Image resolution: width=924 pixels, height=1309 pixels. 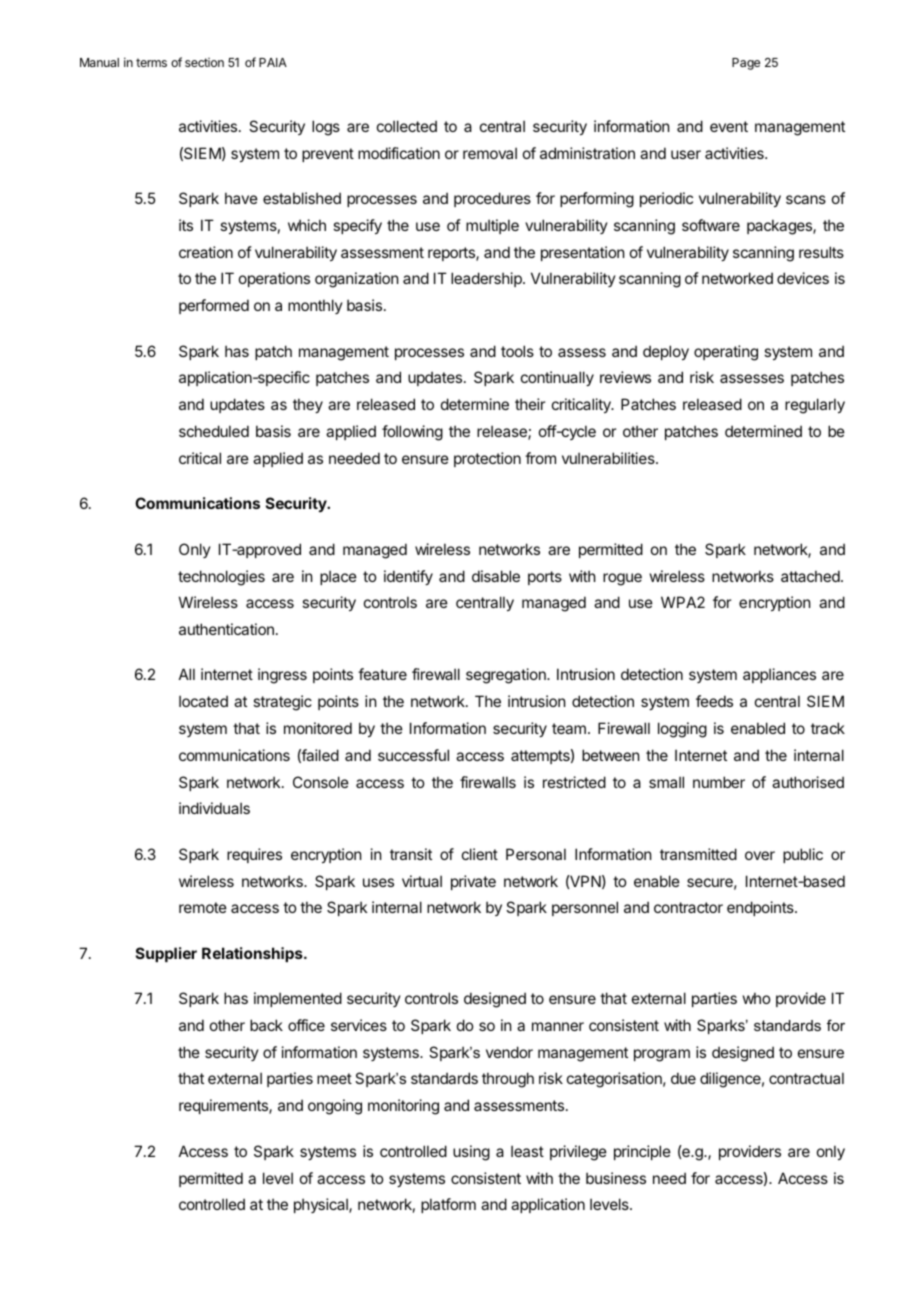 I want to click on performed, so click(x=214, y=306).
